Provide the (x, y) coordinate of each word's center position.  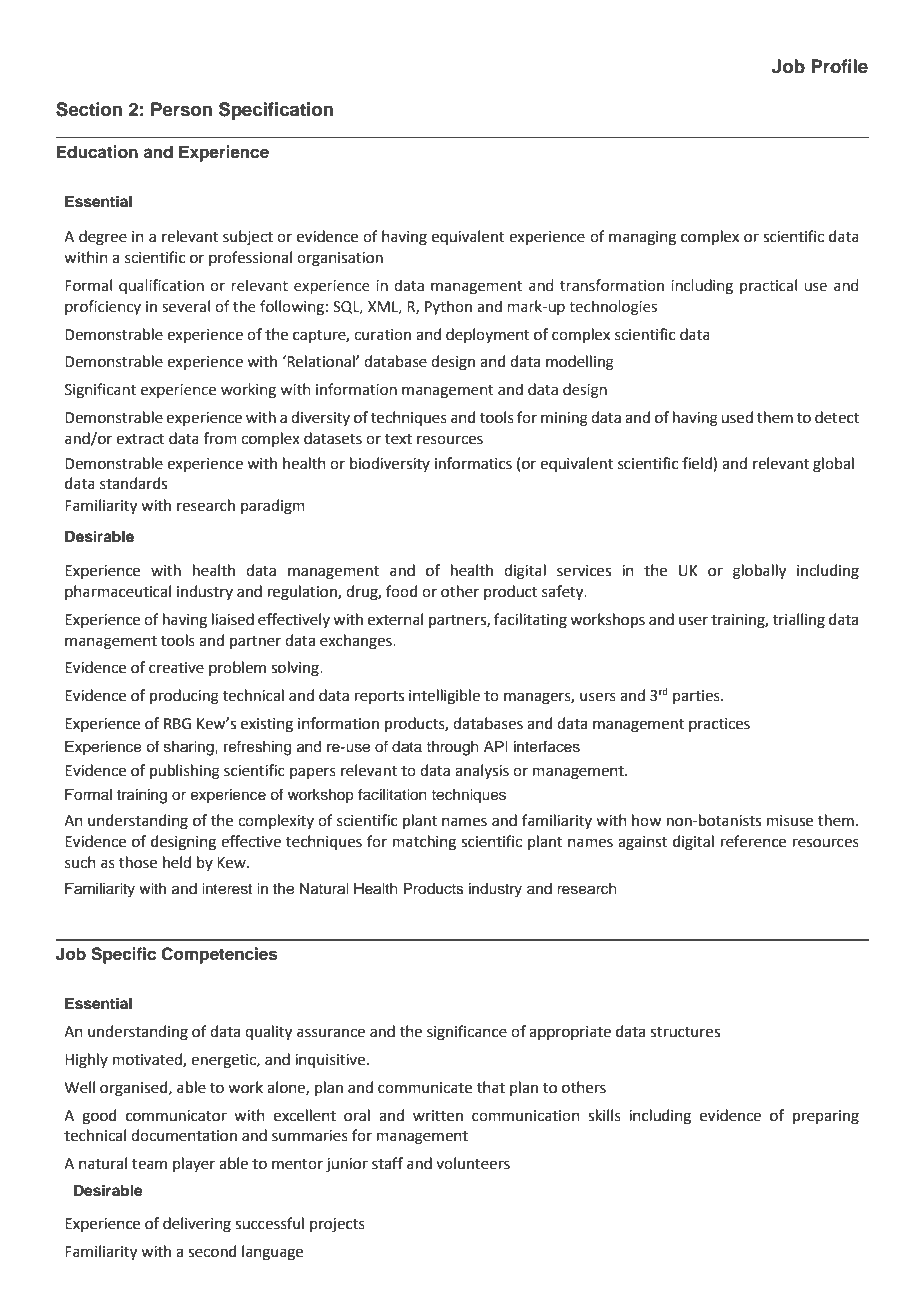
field (698, 463)
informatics (473, 463)
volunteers (473, 1163)
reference (753, 841)
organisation (340, 259)
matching (424, 843)
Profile (839, 66)
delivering (197, 1225)
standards (133, 483)
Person (181, 109)
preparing (826, 1117)
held (177, 862)
